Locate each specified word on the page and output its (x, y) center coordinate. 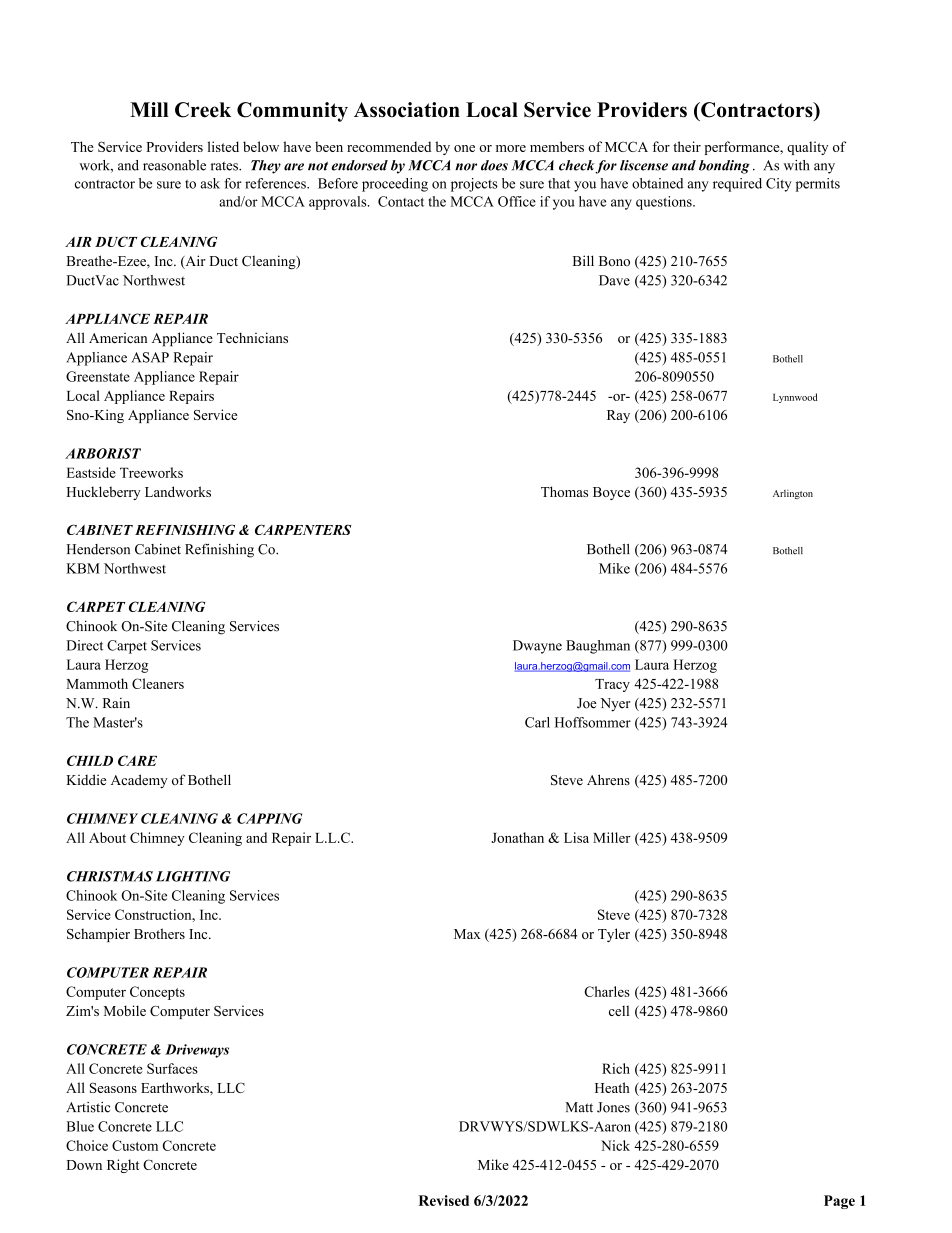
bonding (724, 167)
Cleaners (158, 683)
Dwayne (537, 647)
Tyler (614, 935)
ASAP (150, 357)
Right (123, 1166)
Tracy (612, 685)
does (494, 165)
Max (467, 934)
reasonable (174, 165)
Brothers (159, 933)
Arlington (793, 494)
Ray (618, 416)
